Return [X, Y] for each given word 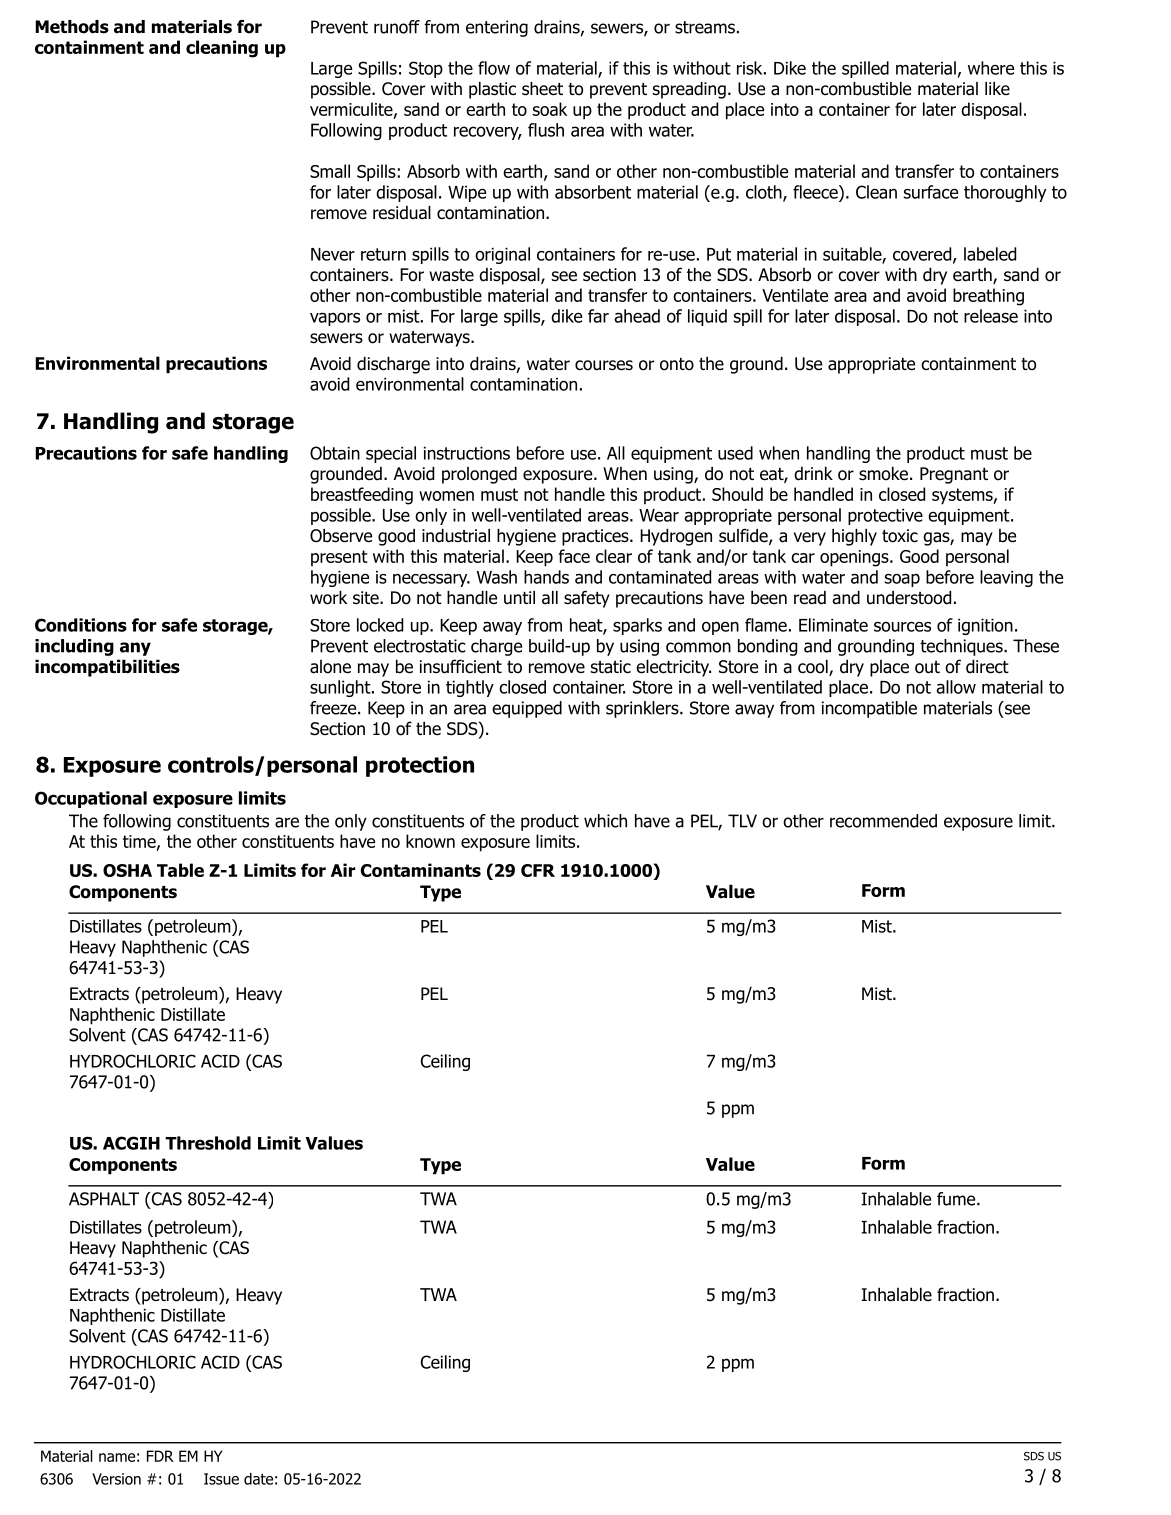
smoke [883, 473]
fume [957, 1199]
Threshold [208, 1143]
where [991, 68]
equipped [527, 709]
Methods [72, 27]
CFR [538, 870]
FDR [160, 1456]
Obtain [335, 453]
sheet [542, 89]
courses [604, 365]
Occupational [91, 799]
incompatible [869, 709]
